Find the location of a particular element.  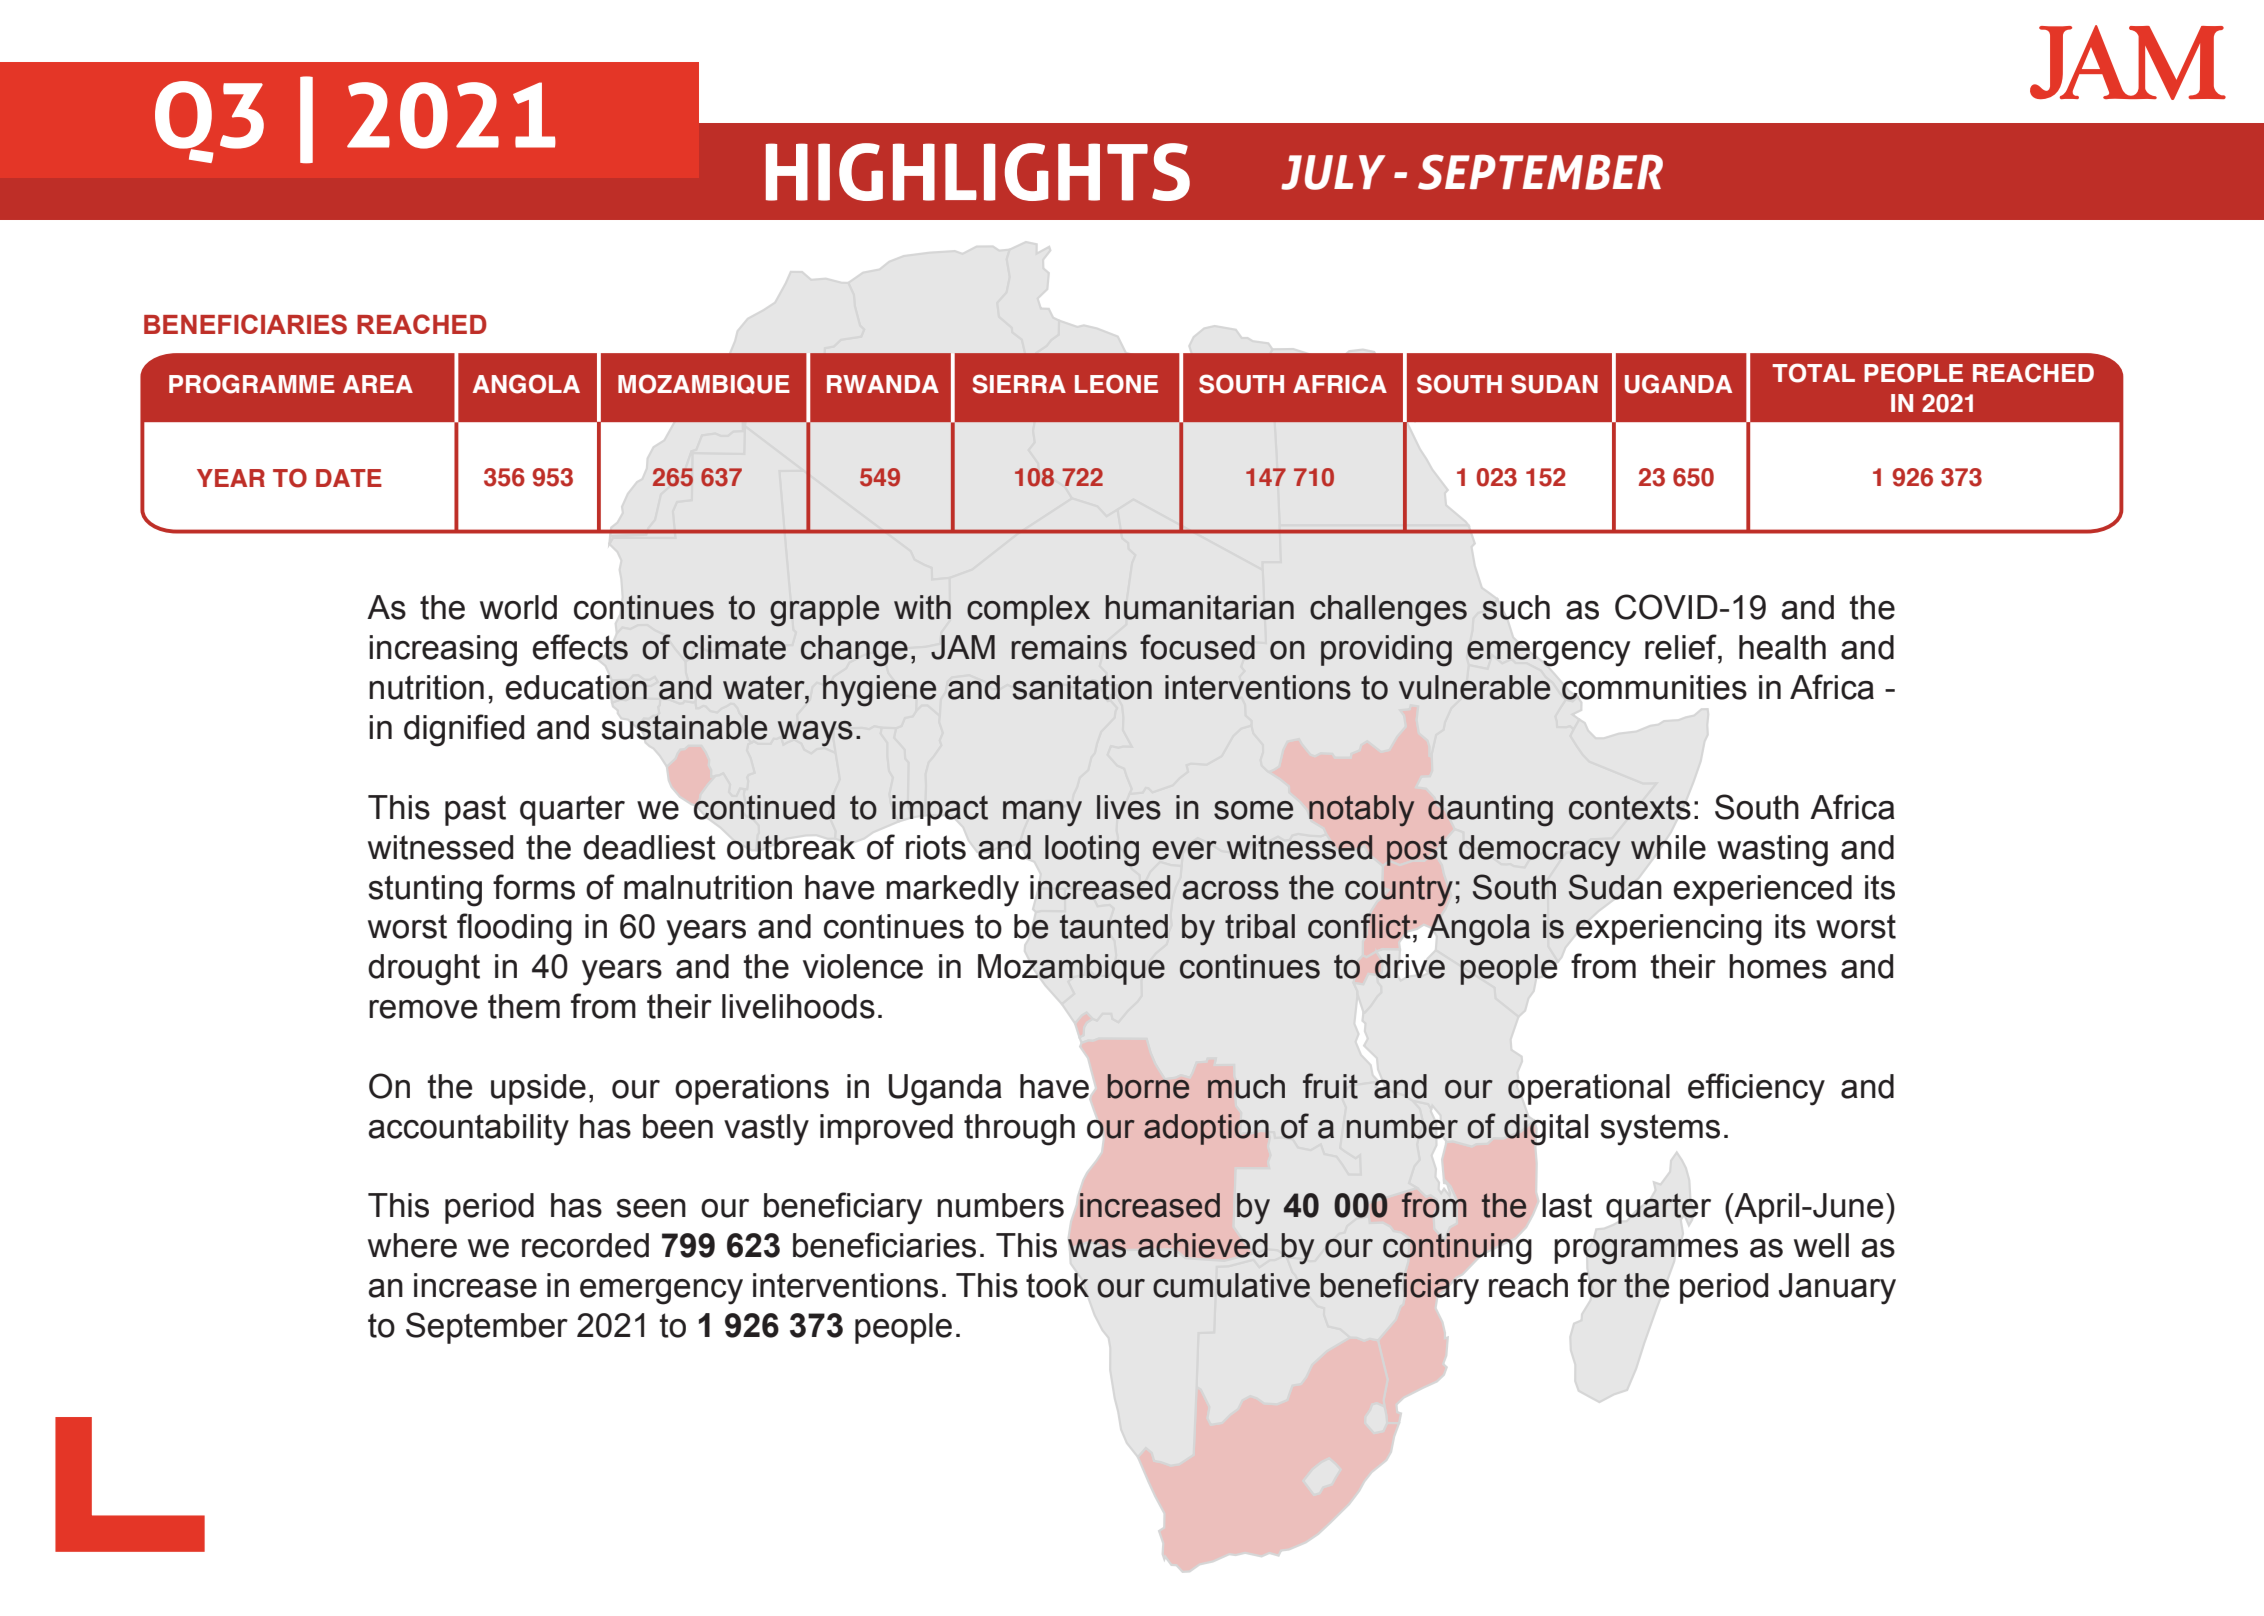

looting is located at coordinates (1092, 851).
